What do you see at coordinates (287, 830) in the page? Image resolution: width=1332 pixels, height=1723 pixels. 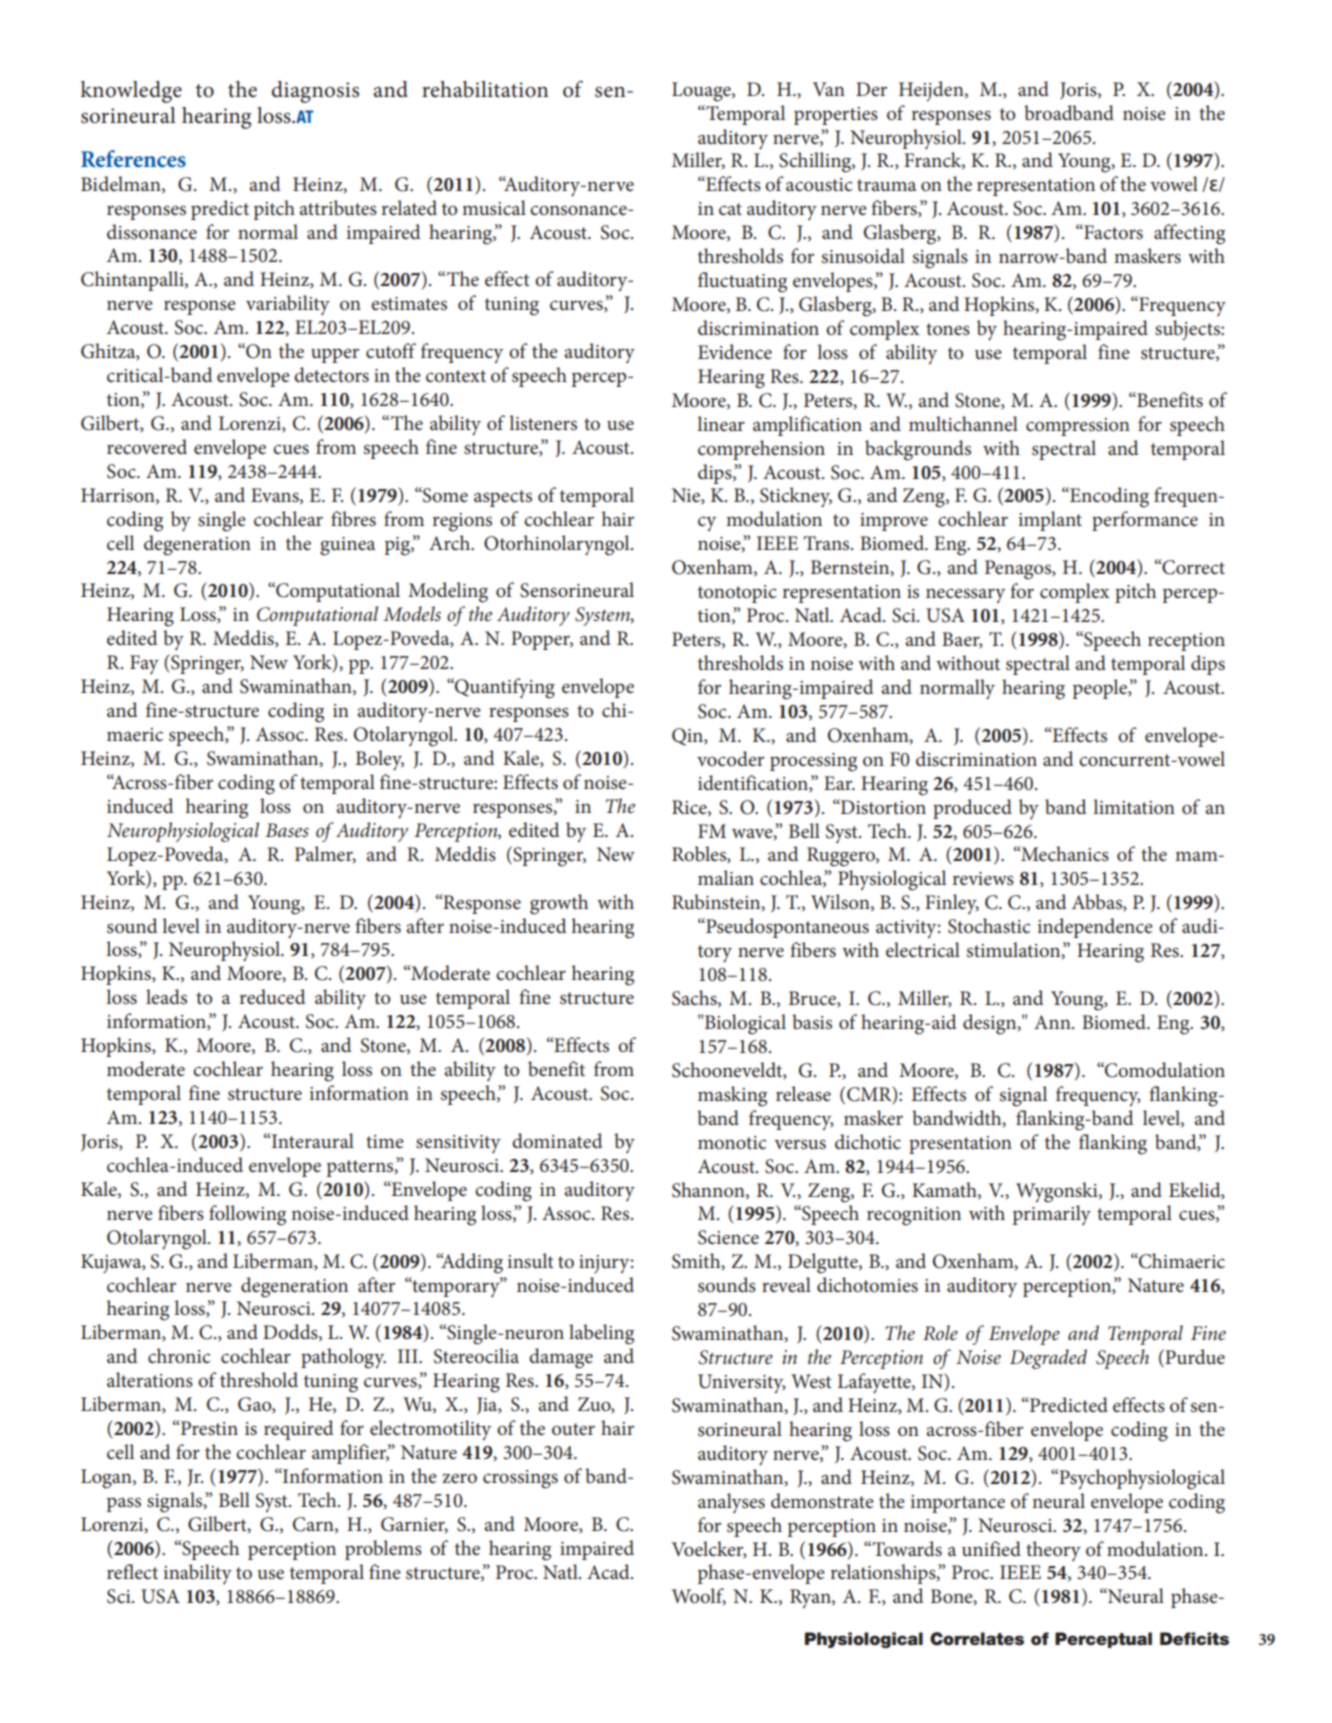 I see `Bases` at bounding box center [287, 830].
